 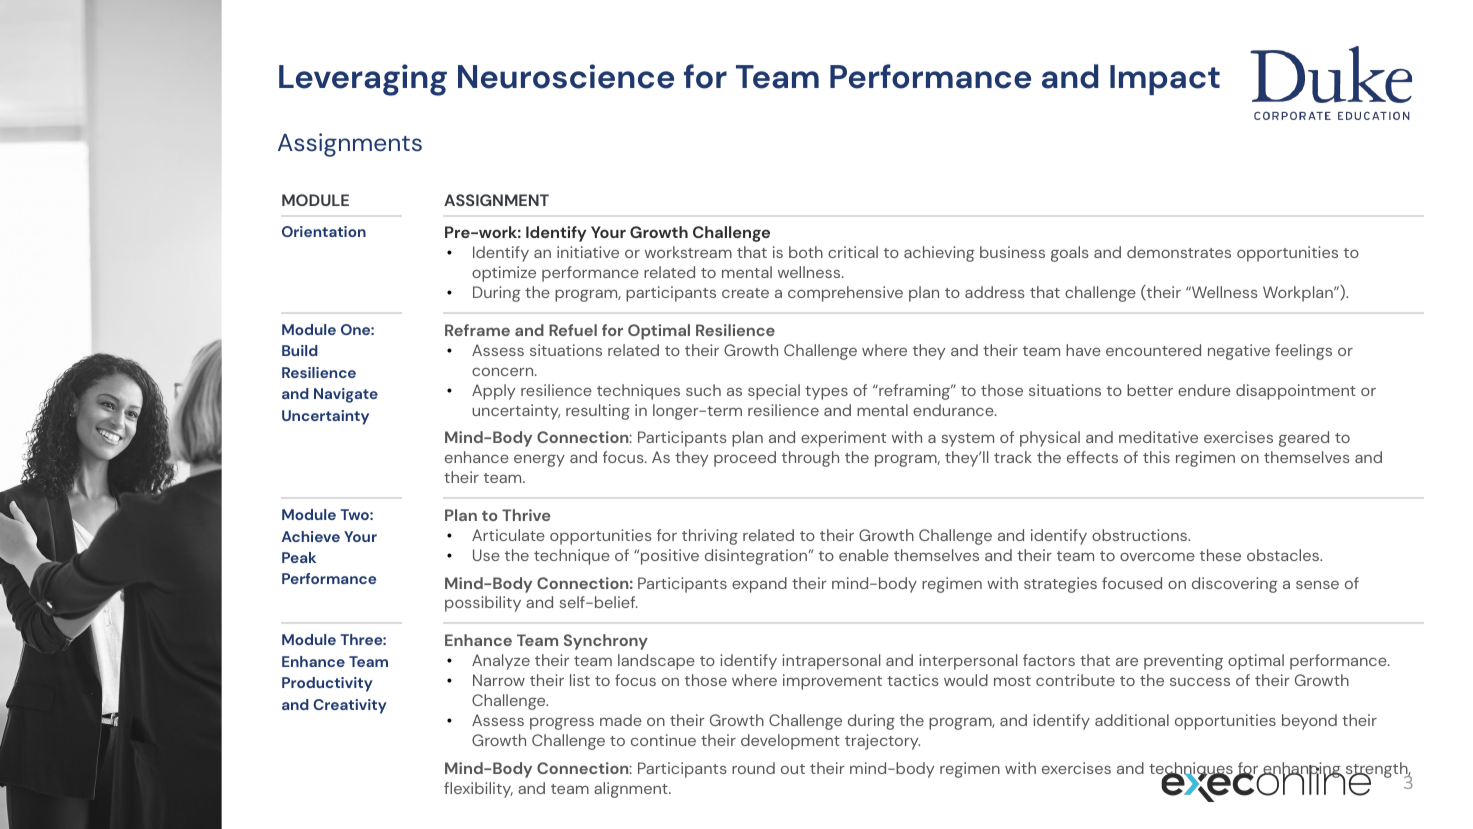 I want to click on comprehensive, so click(x=845, y=294).
